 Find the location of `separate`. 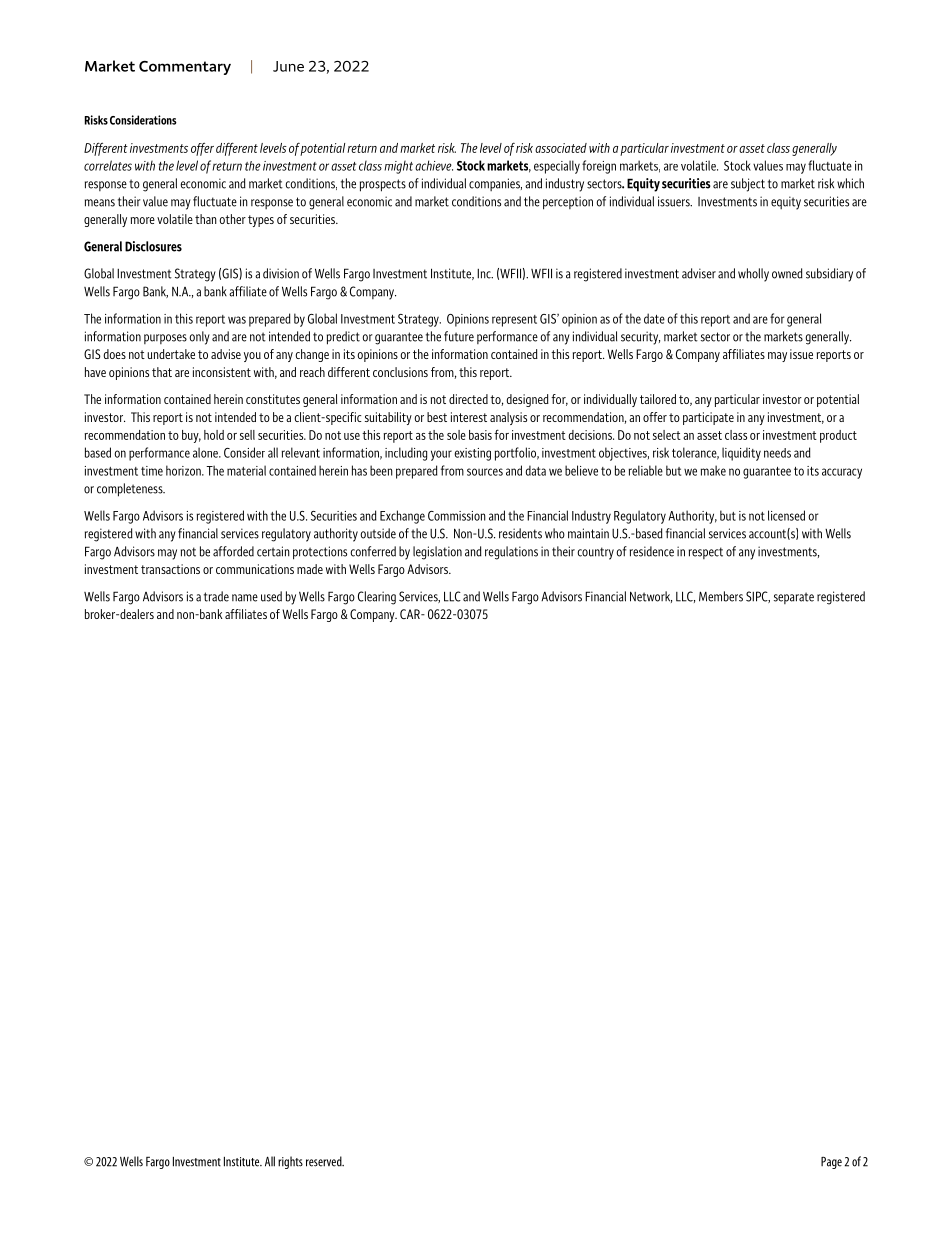

separate is located at coordinates (794, 598).
